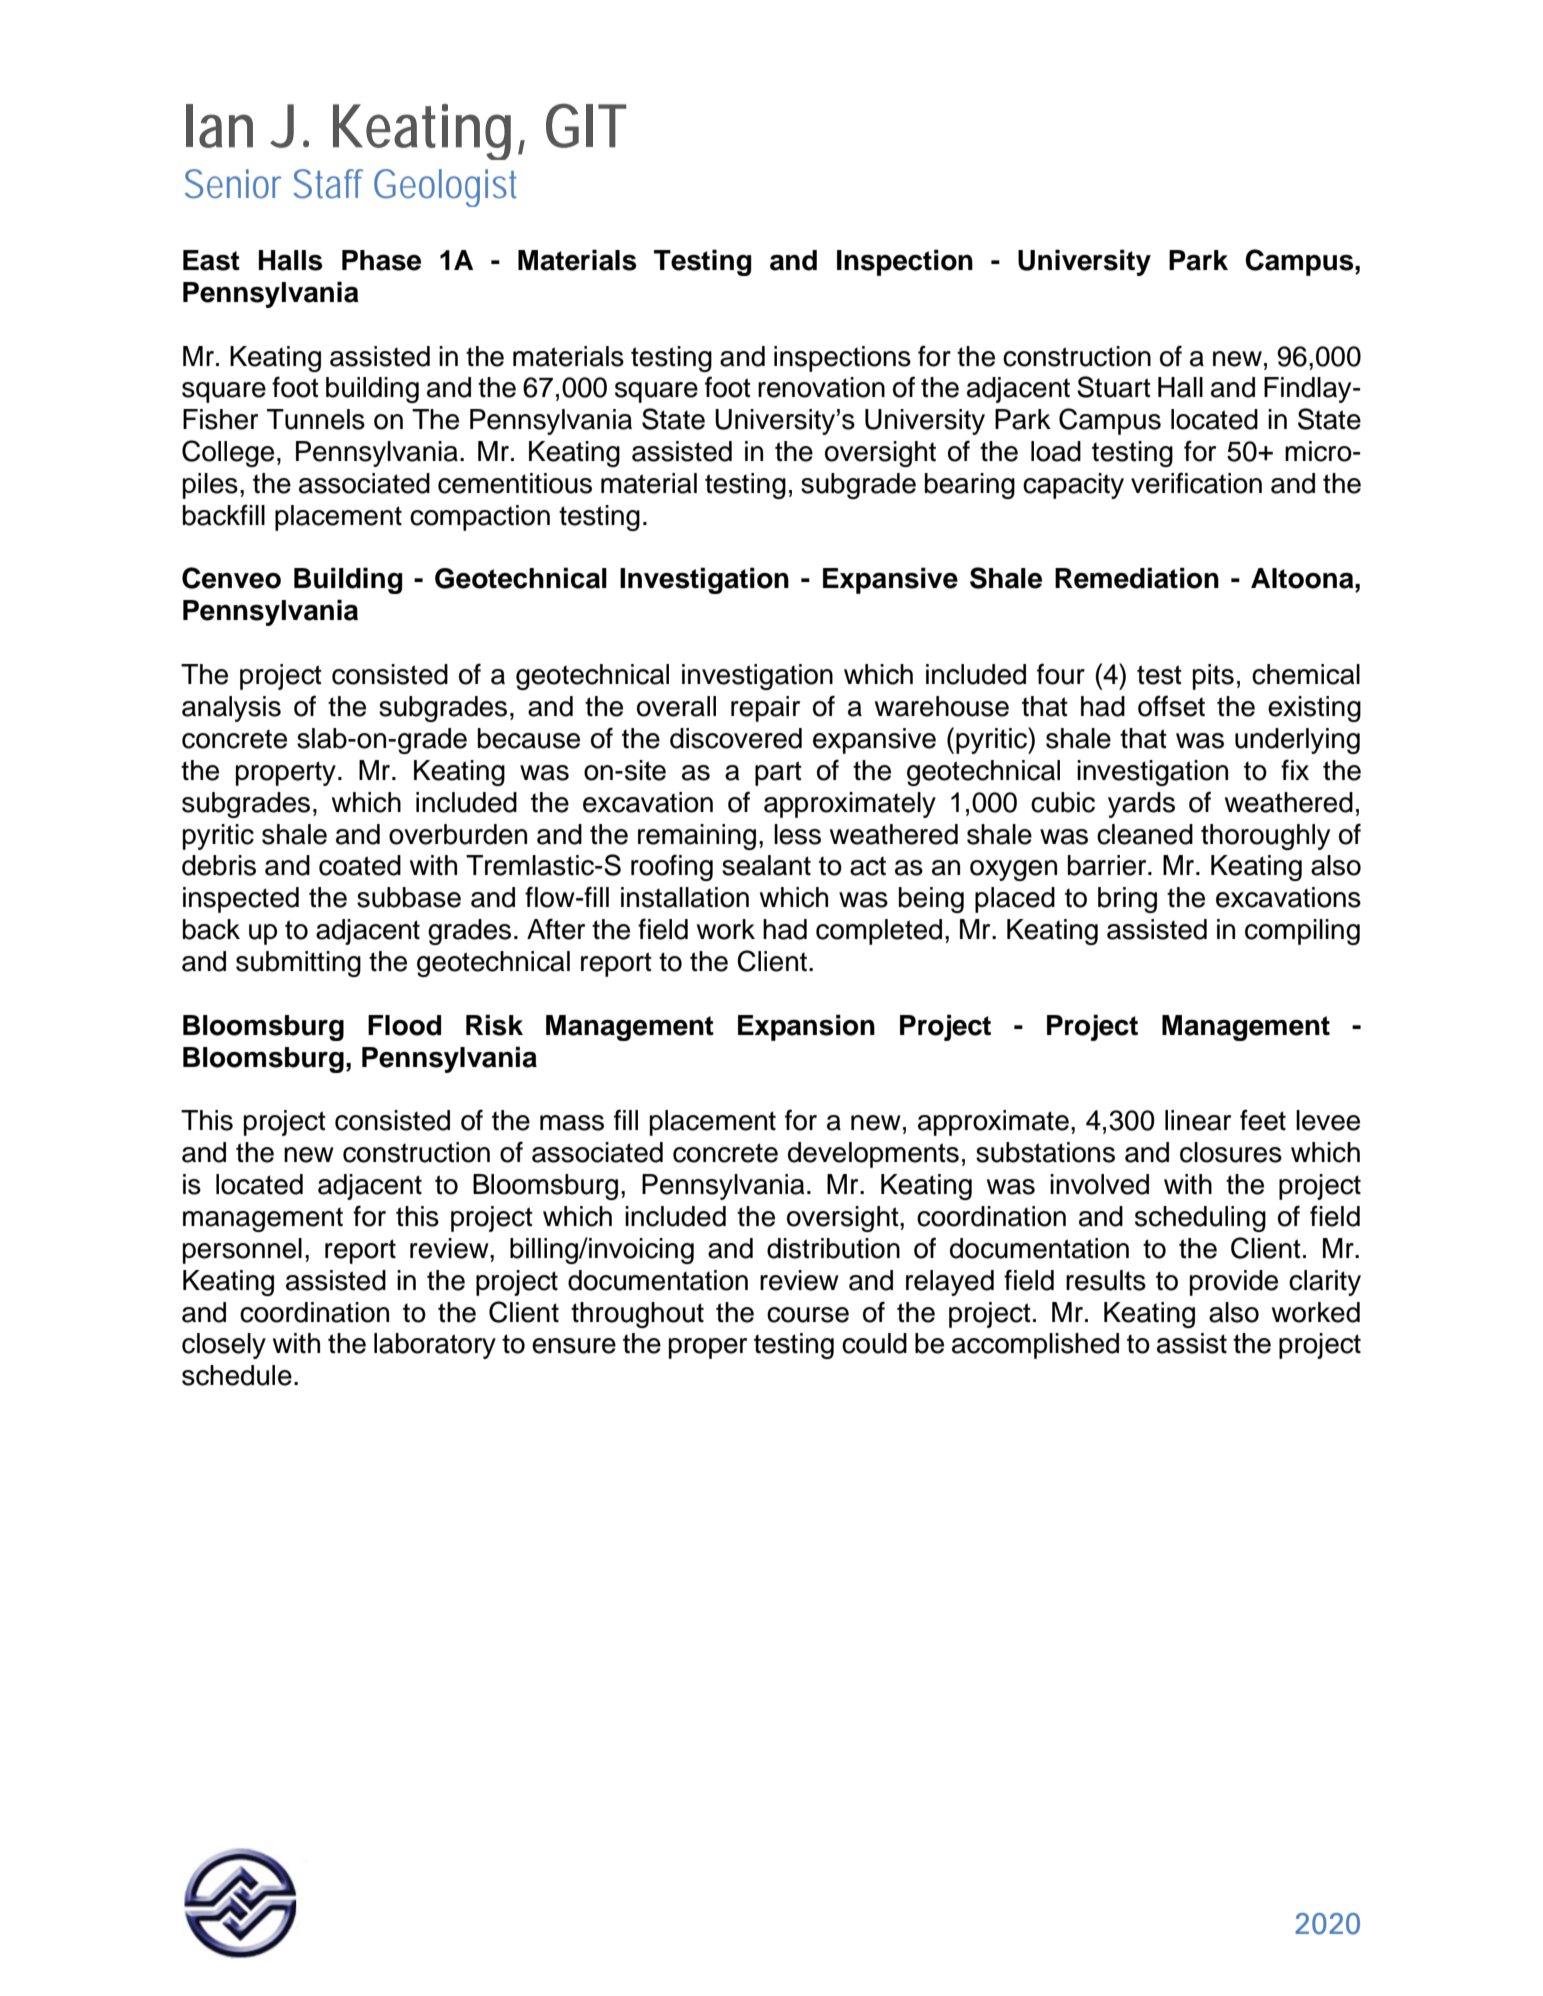 The width and height of the page is (1543, 1996). Describe the element at coordinates (586, 125) in the page. I see `GIT` at that location.
